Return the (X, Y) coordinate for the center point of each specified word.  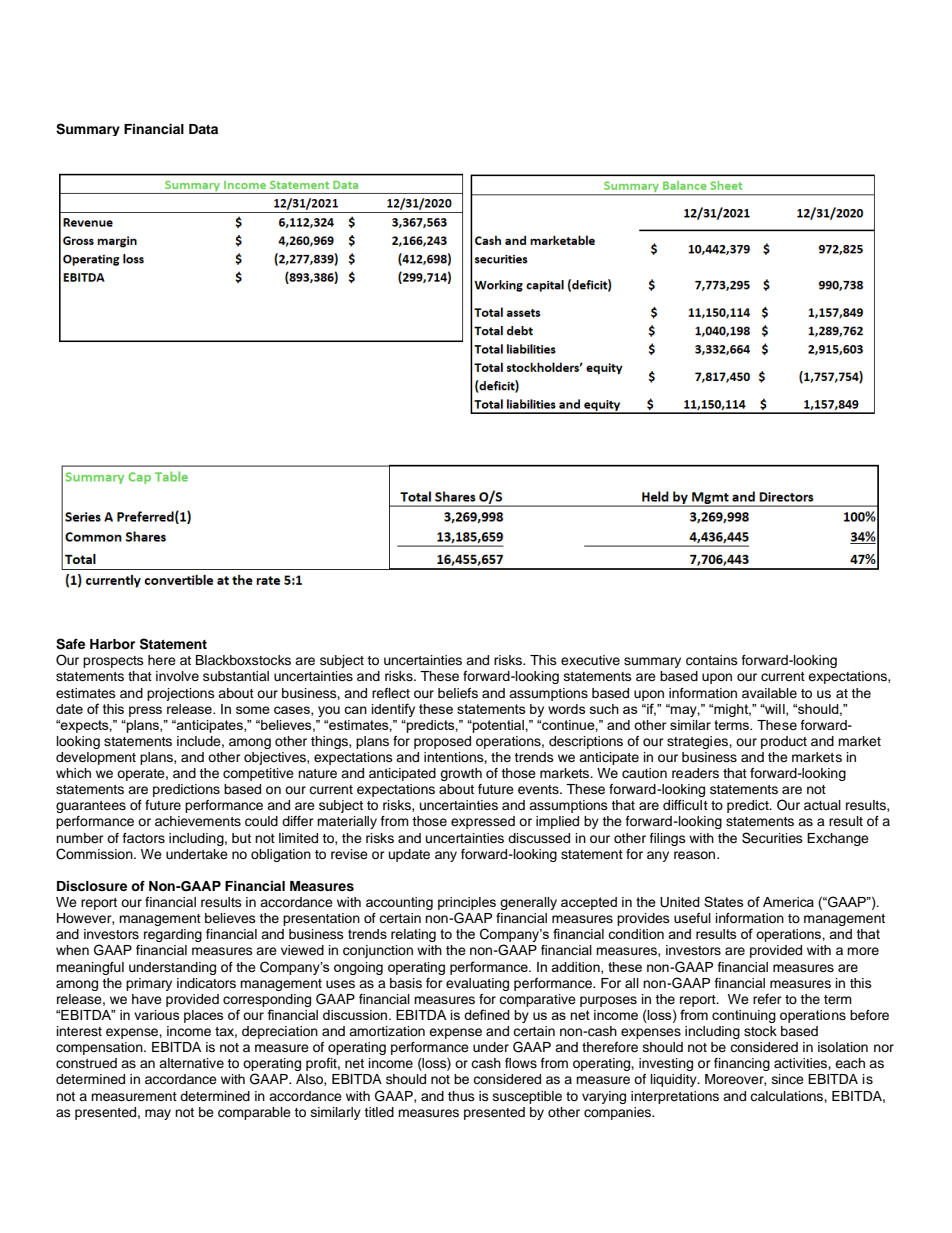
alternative (191, 1063)
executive (590, 660)
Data (203, 129)
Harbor (112, 644)
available (769, 693)
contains (712, 660)
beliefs (458, 693)
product (784, 742)
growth (461, 774)
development (96, 758)
